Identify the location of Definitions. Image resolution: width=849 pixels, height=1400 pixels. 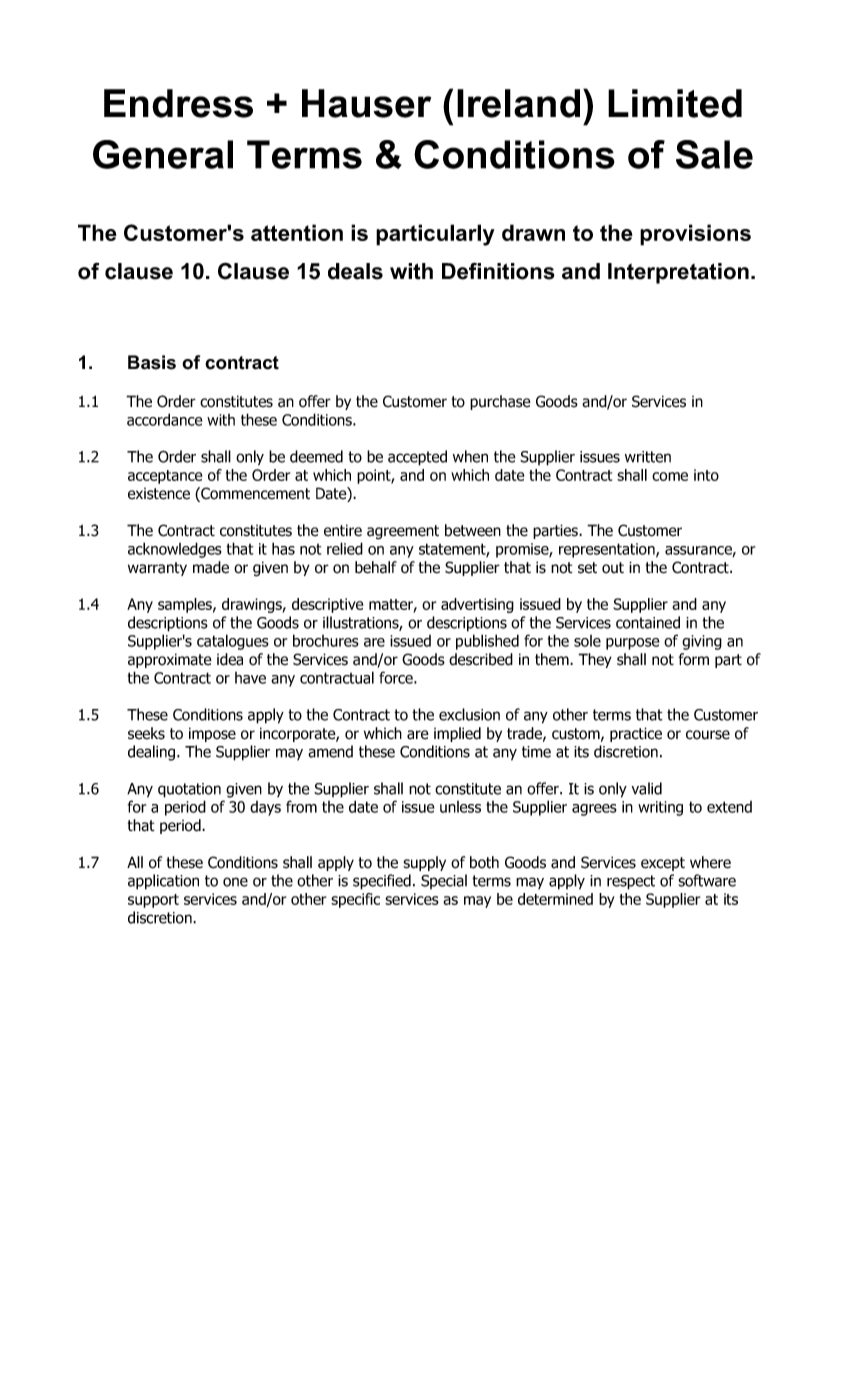
(498, 271).
